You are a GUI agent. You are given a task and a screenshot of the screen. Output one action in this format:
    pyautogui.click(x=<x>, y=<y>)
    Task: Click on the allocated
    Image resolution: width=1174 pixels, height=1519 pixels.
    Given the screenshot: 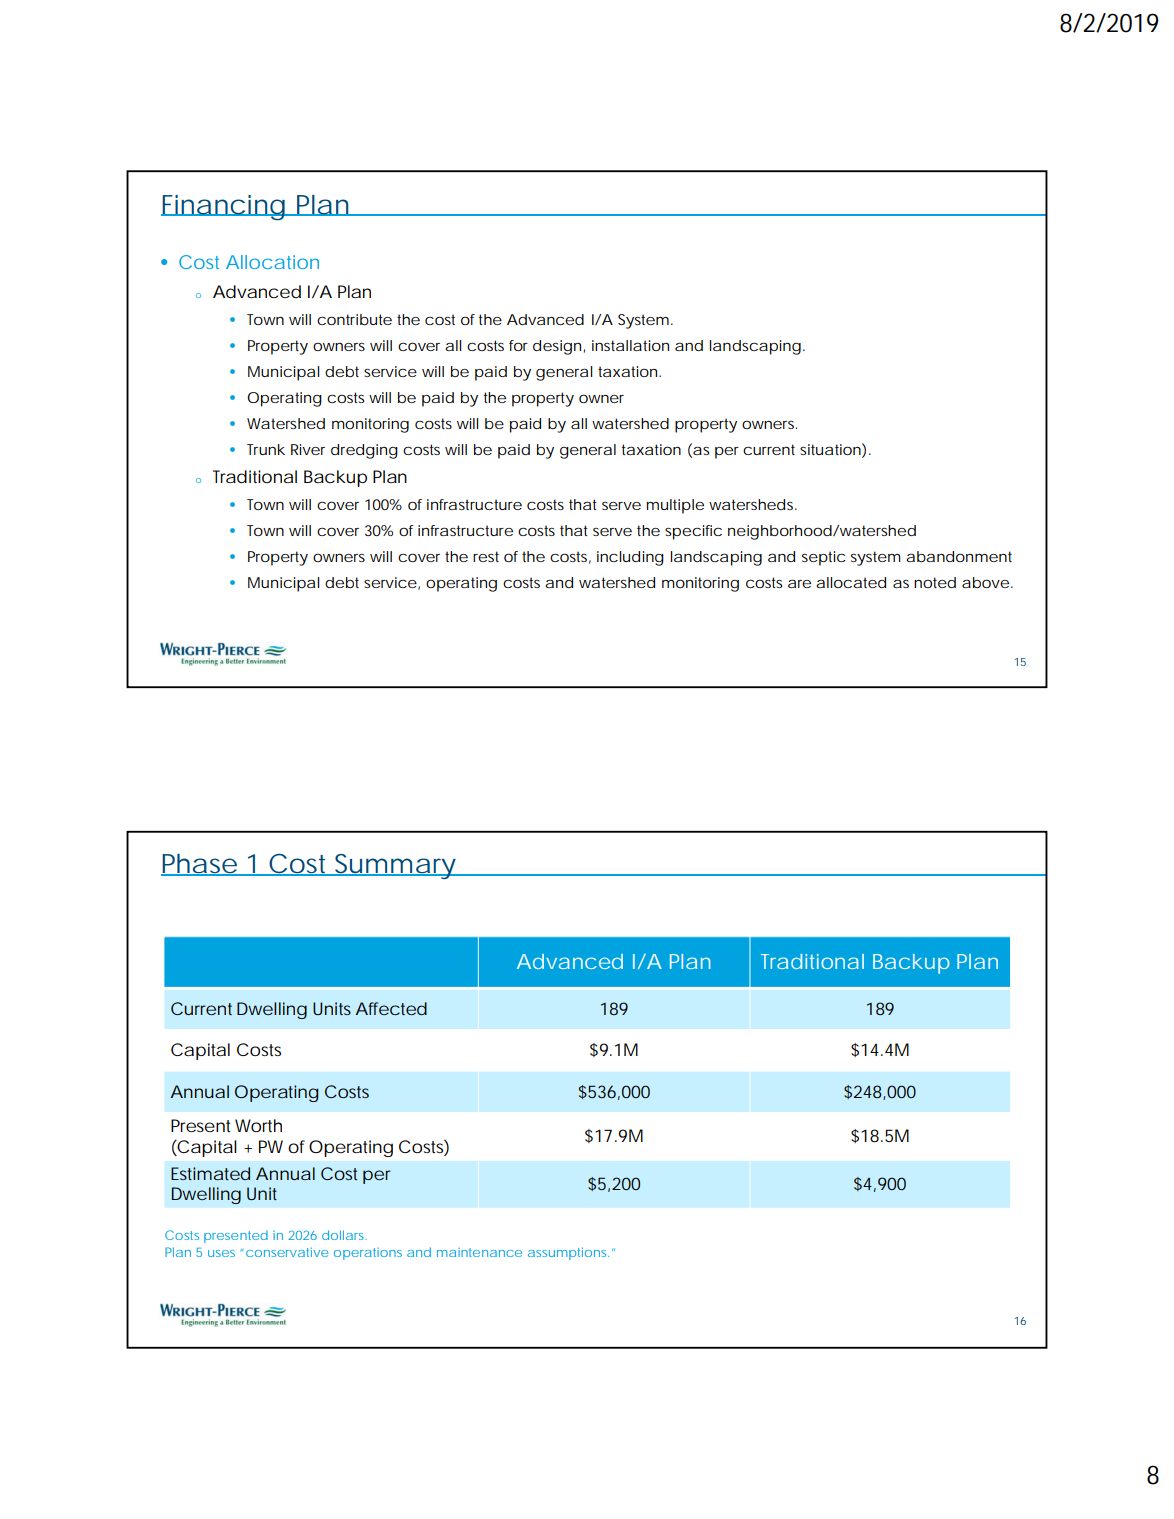 What is the action you would take?
    pyautogui.click(x=851, y=582)
